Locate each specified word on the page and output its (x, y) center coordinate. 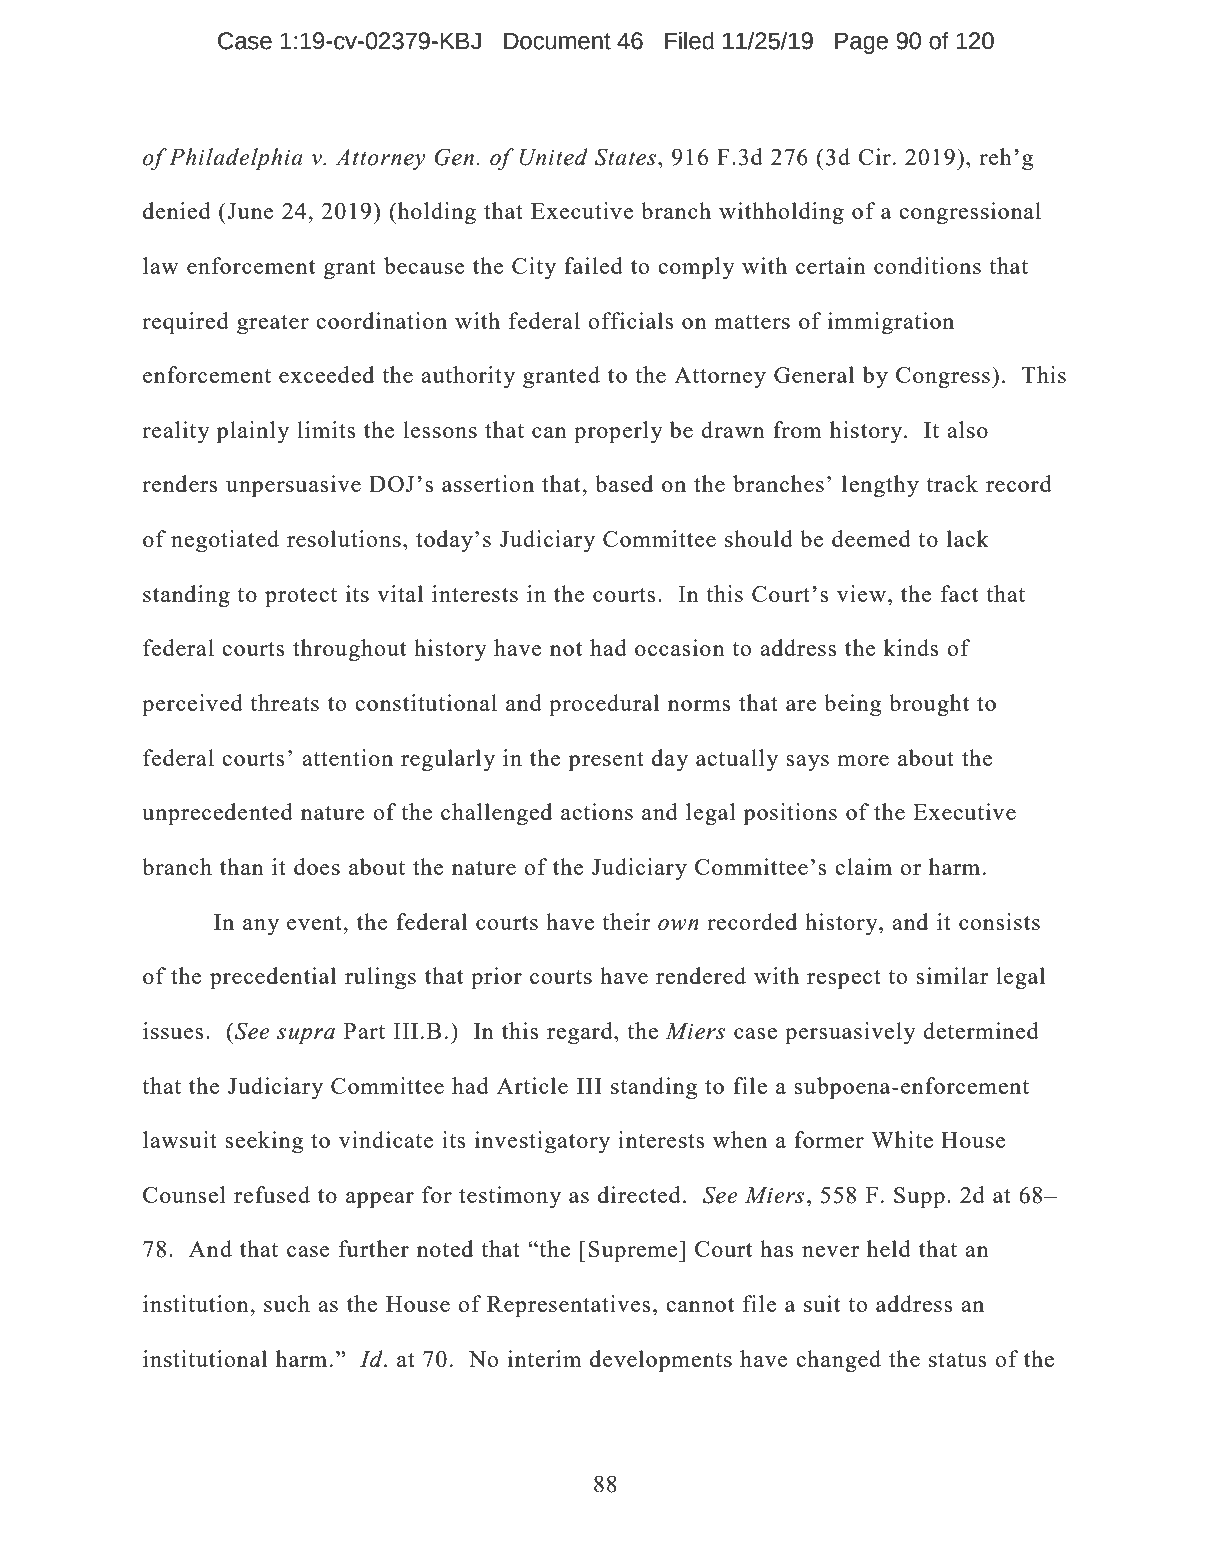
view (861, 593)
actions (597, 811)
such (287, 1303)
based (624, 483)
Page (861, 43)
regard (581, 1033)
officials (630, 320)
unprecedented (217, 814)
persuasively (850, 1033)
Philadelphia (236, 159)
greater (273, 325)
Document (557, 41)
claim (863, 866)
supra (306, 1036)
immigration (891, 323)
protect (301, 598)
